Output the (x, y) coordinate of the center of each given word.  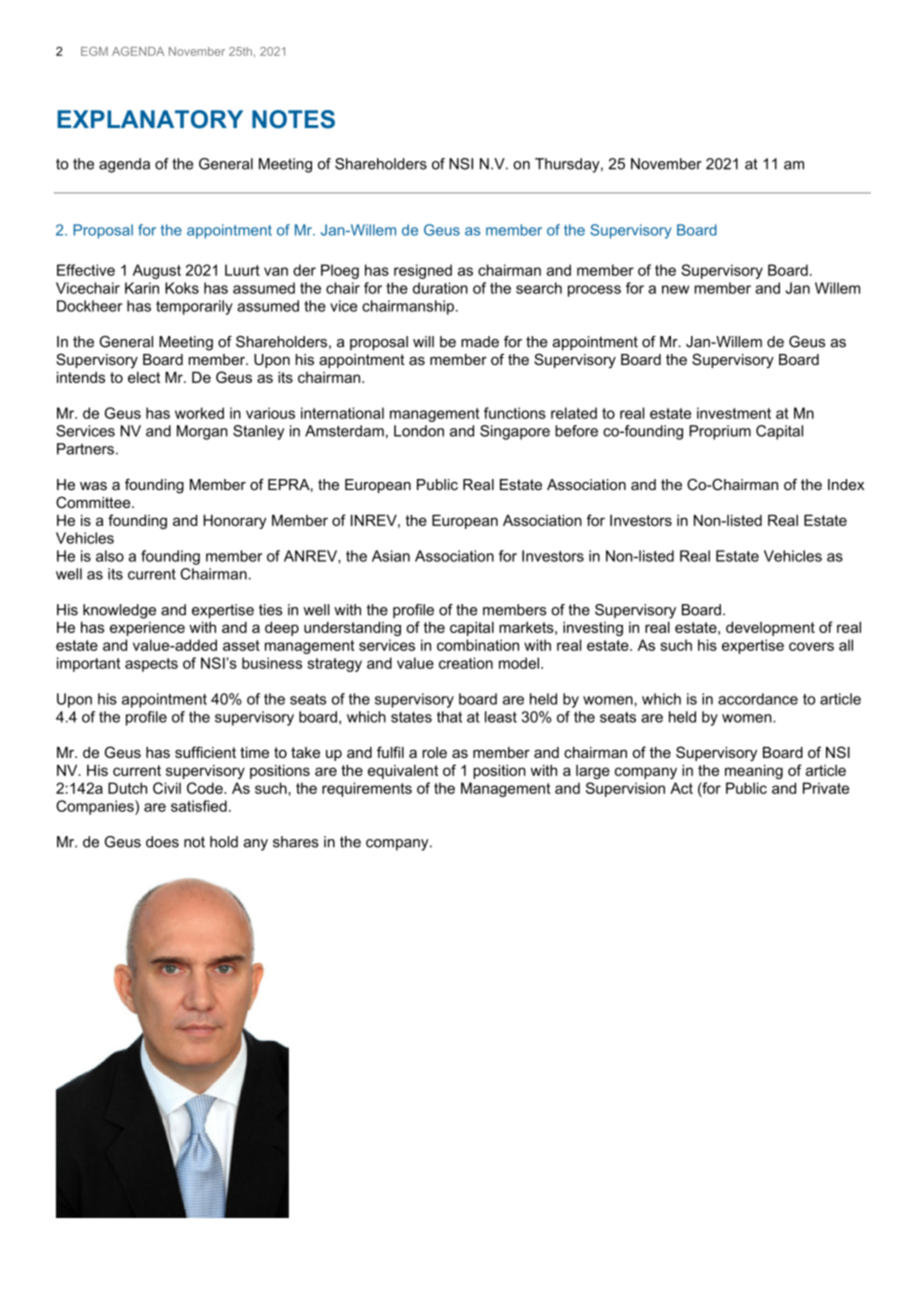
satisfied (199, 806)
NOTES (293, 119)
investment (734, 413)
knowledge (119, 611)
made (480, 342)
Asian (391, 556)
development (770, 628)
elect (144, 377)
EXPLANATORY (150, 119)
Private (826, 788)
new (675, 289)
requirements (367, 789)
